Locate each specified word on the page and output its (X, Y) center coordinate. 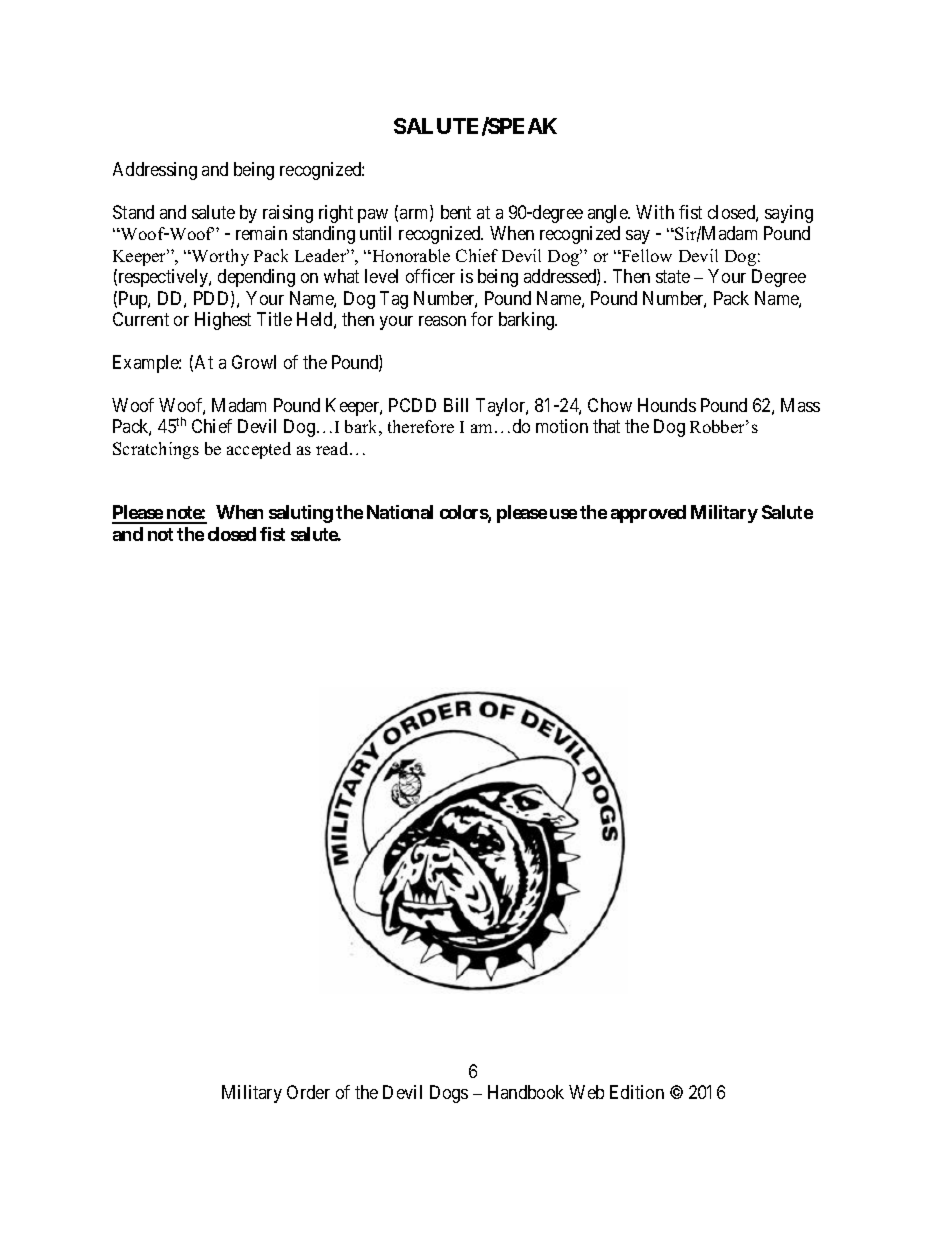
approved (648, 514)
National (400, 512)
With (655, 212)
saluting (301, 514)
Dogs (449, 1094)
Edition (637, 1092)
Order (308, 1092)
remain (261, 233)
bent (456, 212)
